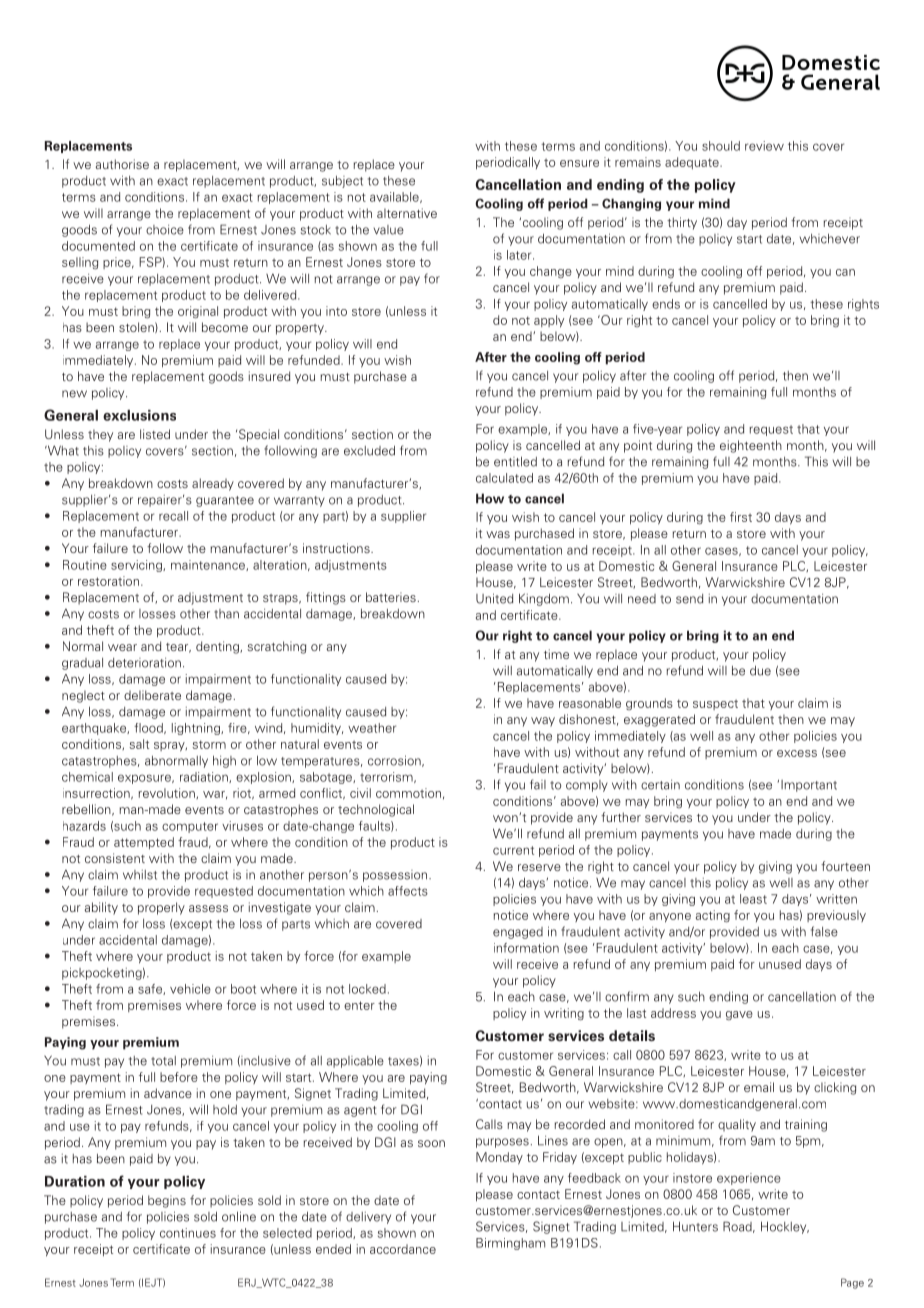 The height and width of the screenshot is (1308, 924). What do you see at coordinates (395, 197) in the screenshot?
I see `available` at bounding box center [395, 197].
